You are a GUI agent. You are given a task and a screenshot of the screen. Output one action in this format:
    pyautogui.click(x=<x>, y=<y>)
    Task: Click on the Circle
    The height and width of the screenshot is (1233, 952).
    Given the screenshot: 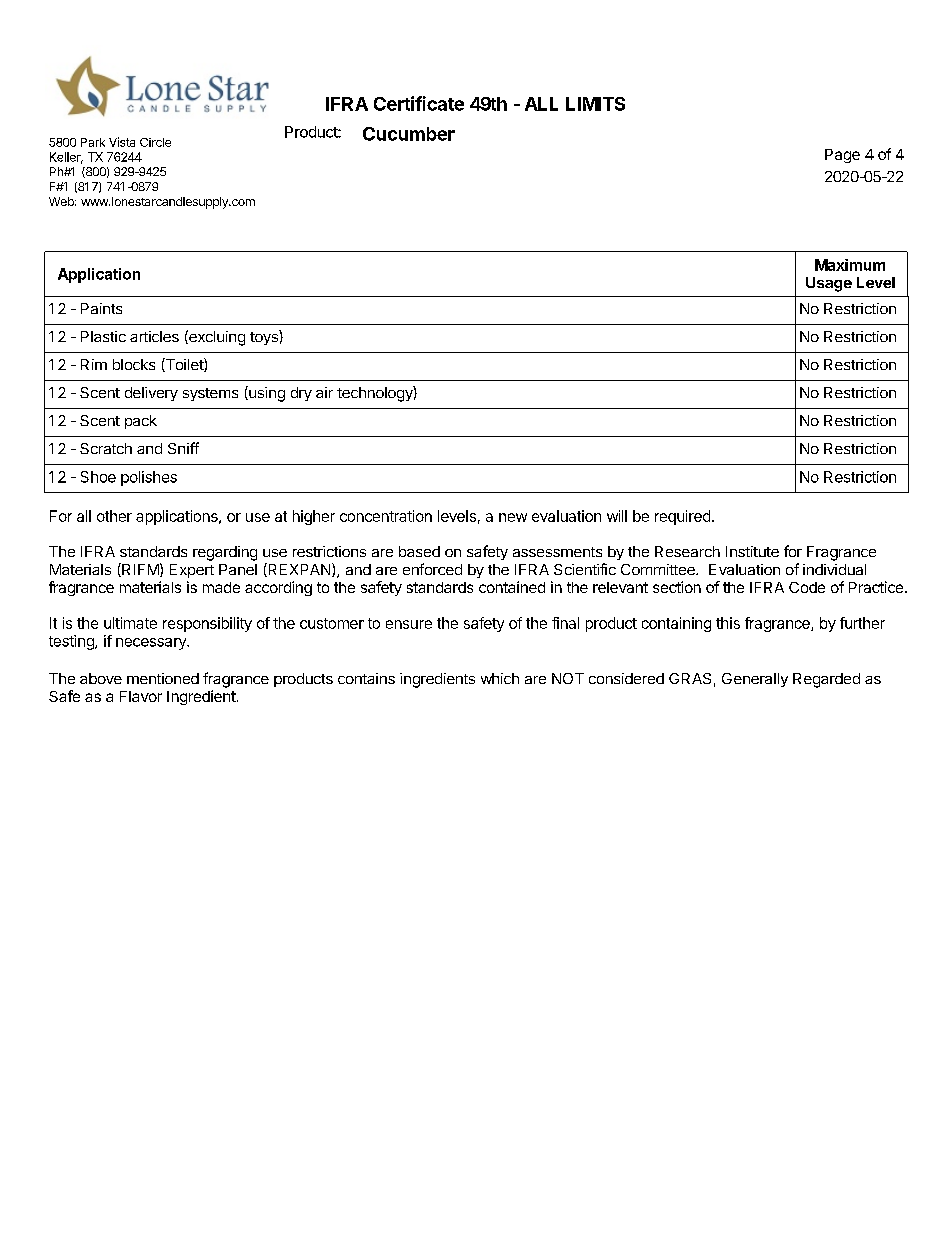 What is the action you would take?
    pyautogui.click(x=155, y=142)
